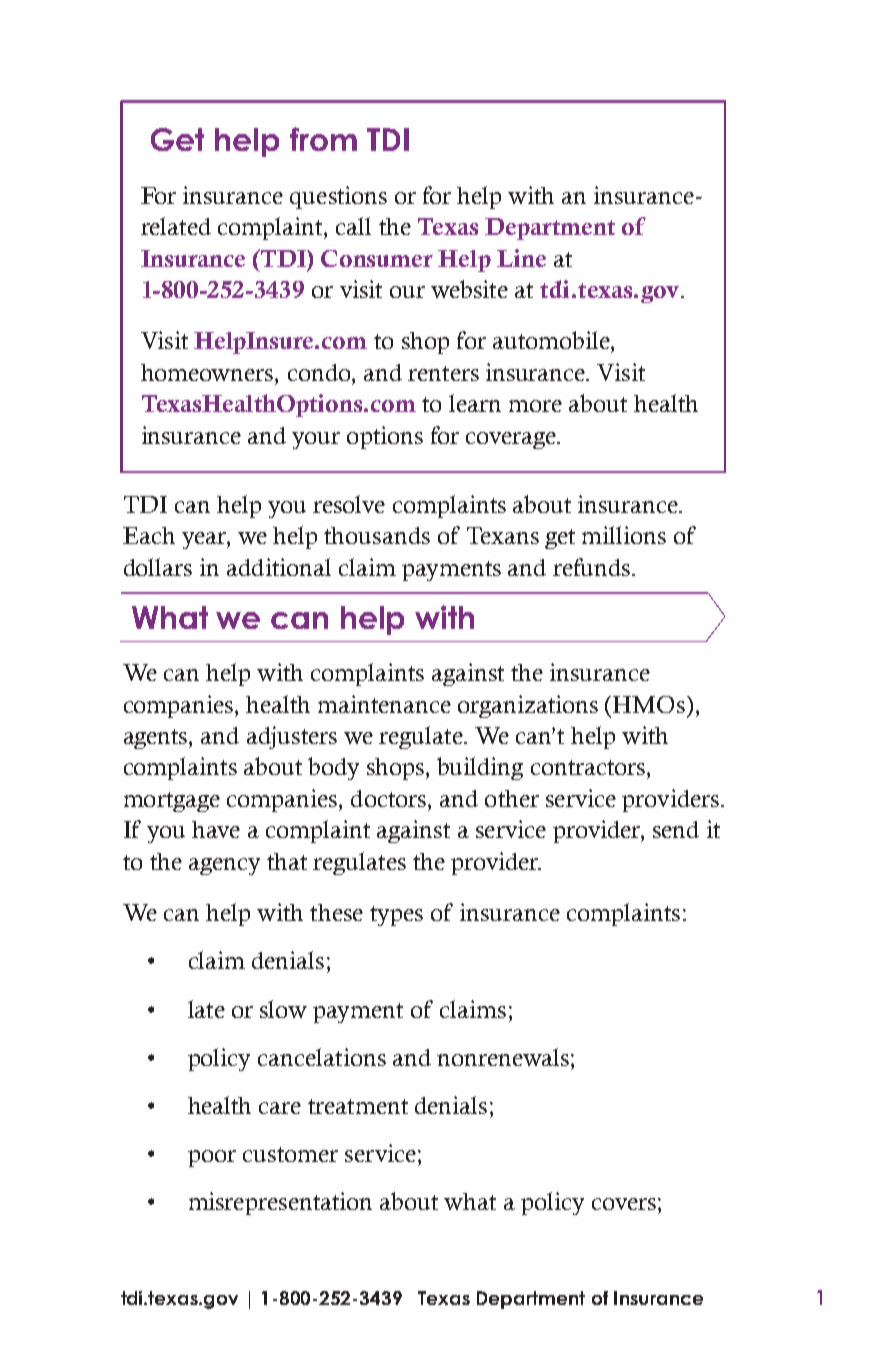  What do you see at coordinates (528, 706) in the image?
I see `organizations` at bounding box center [528, 706].
